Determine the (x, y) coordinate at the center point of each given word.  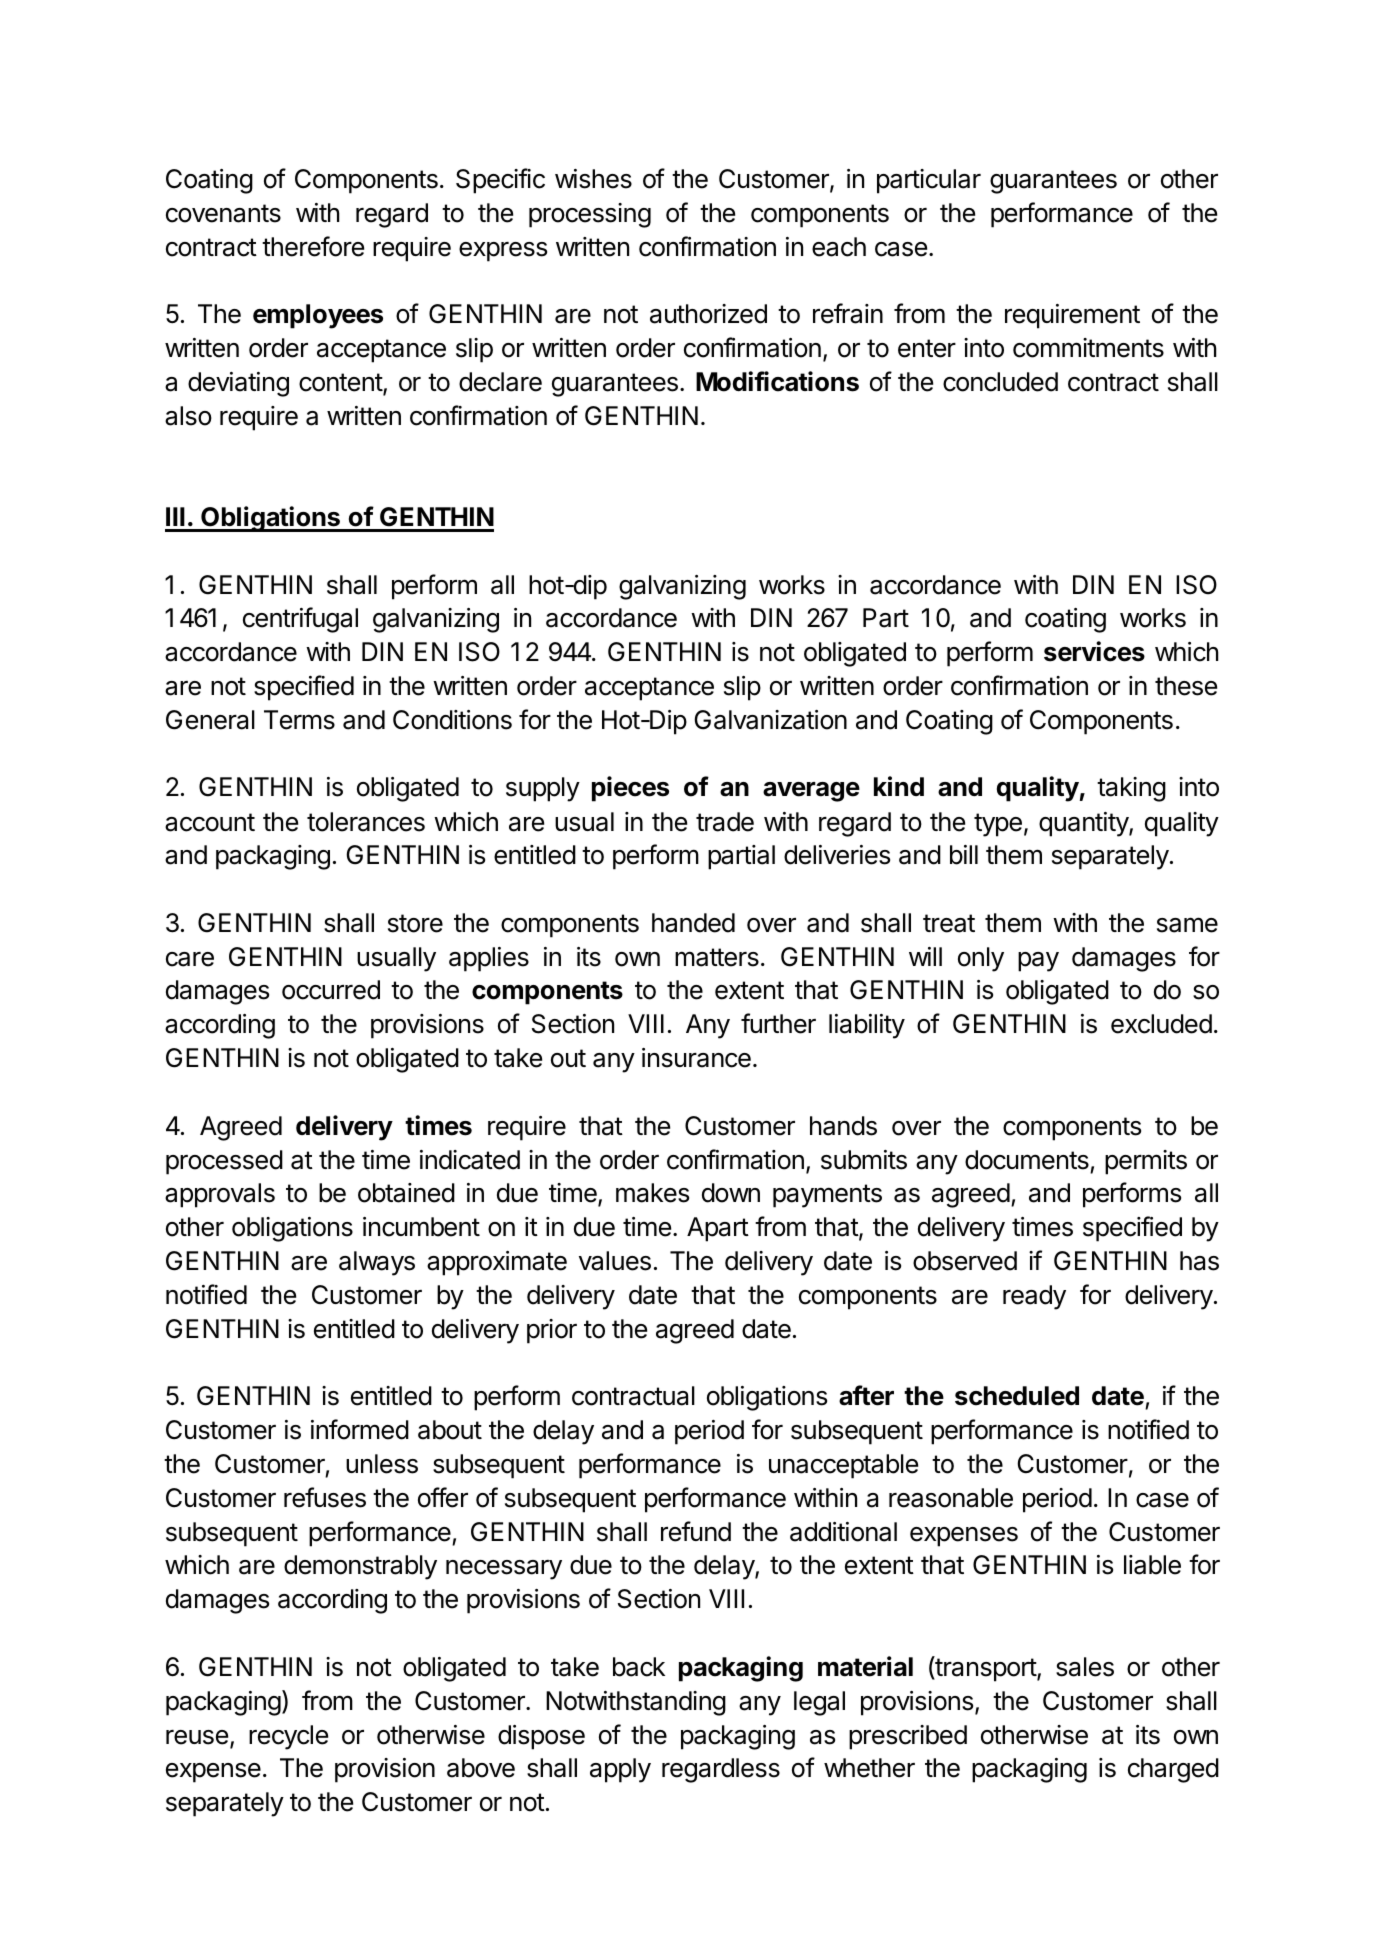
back (639, 1667)
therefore (313, 246)
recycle (288, 1737)
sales (1085, 1667)
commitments (1088, 348)
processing (590, 215)
